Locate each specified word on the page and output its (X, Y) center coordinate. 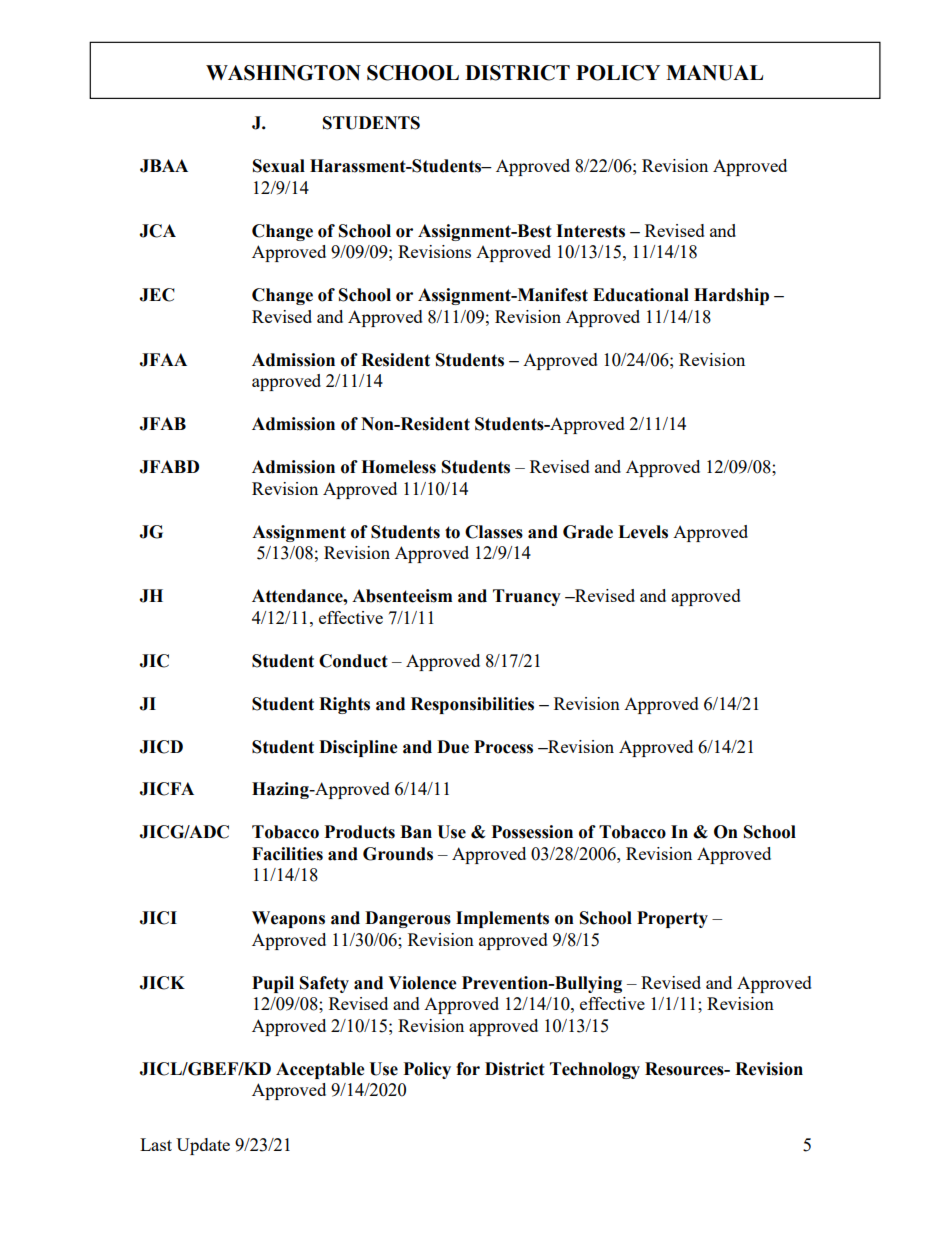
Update (203, 1146)
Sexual (279, 166)
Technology (595, 1070)
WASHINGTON (283, 73)
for (468, 1069)
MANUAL (714, 73)
